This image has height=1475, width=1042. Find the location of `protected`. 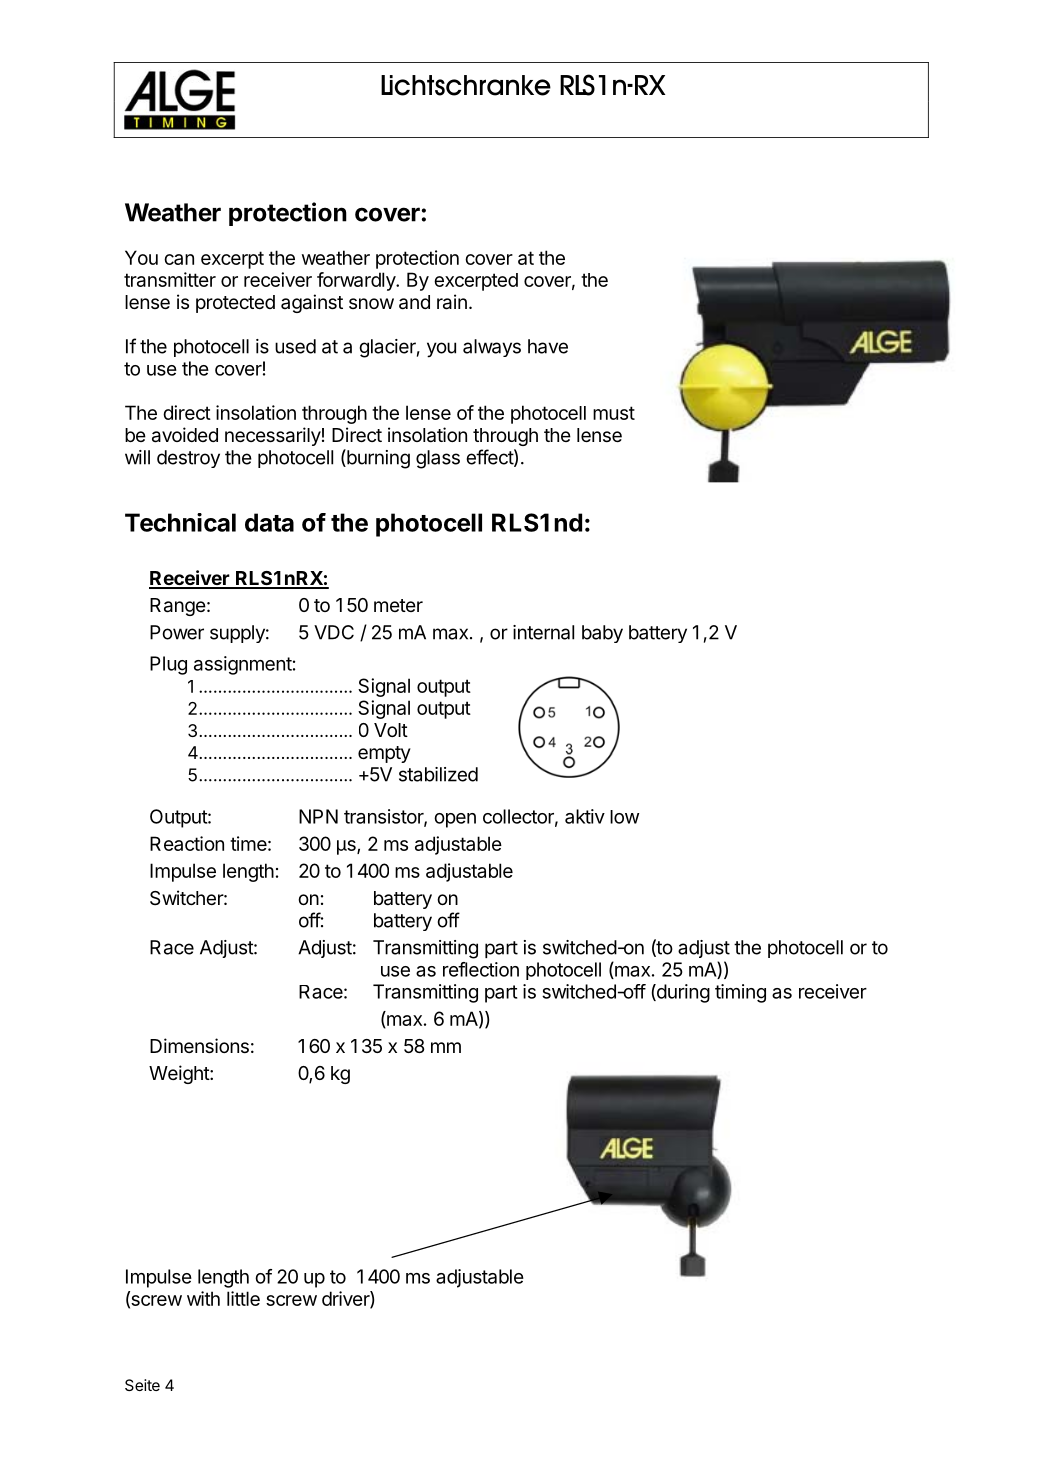

protected is located at coordinates (235, 304).
